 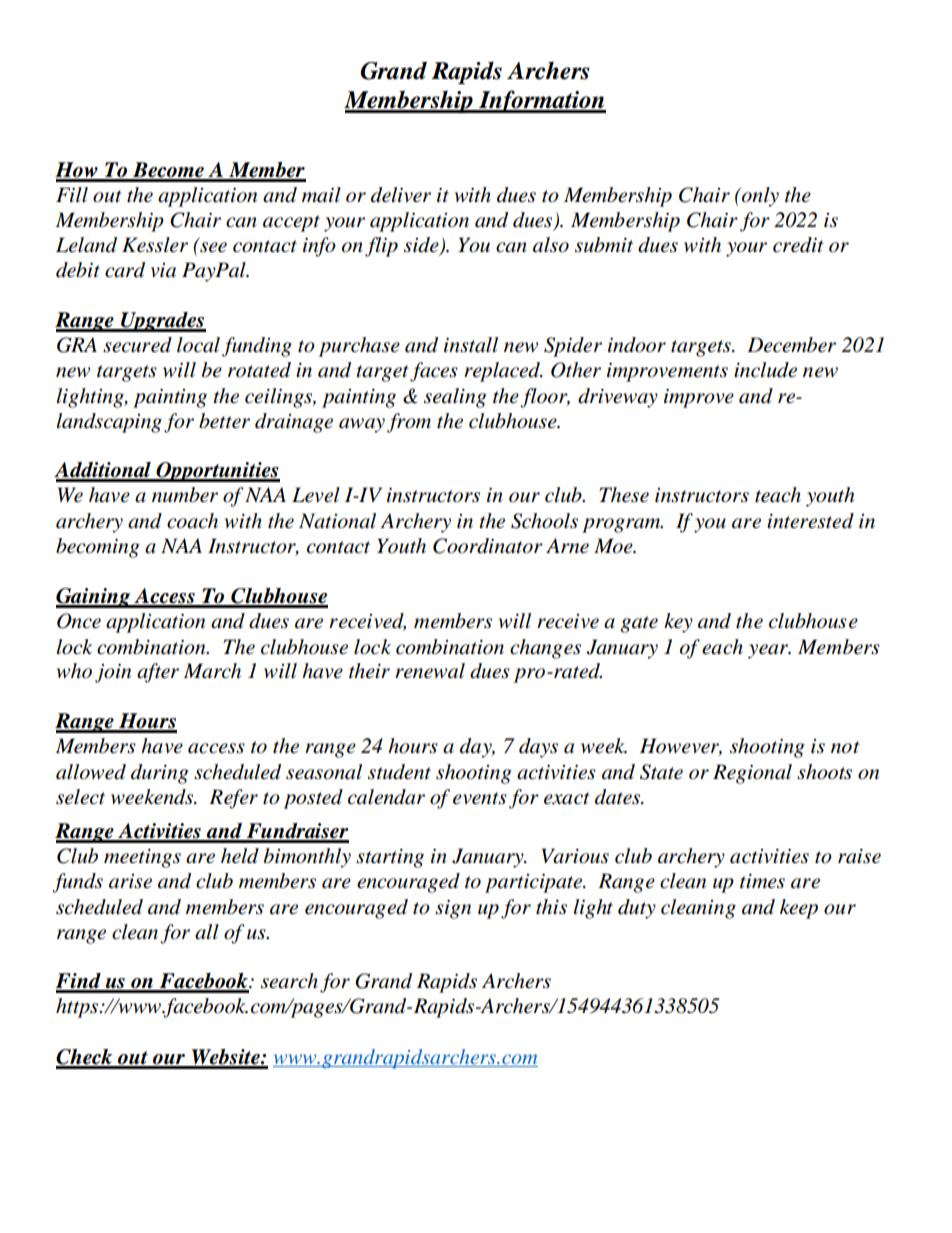 What do you see at coordinates (759, 197) in the screenshot?
I see `only` at bounding box center [759, 197].
